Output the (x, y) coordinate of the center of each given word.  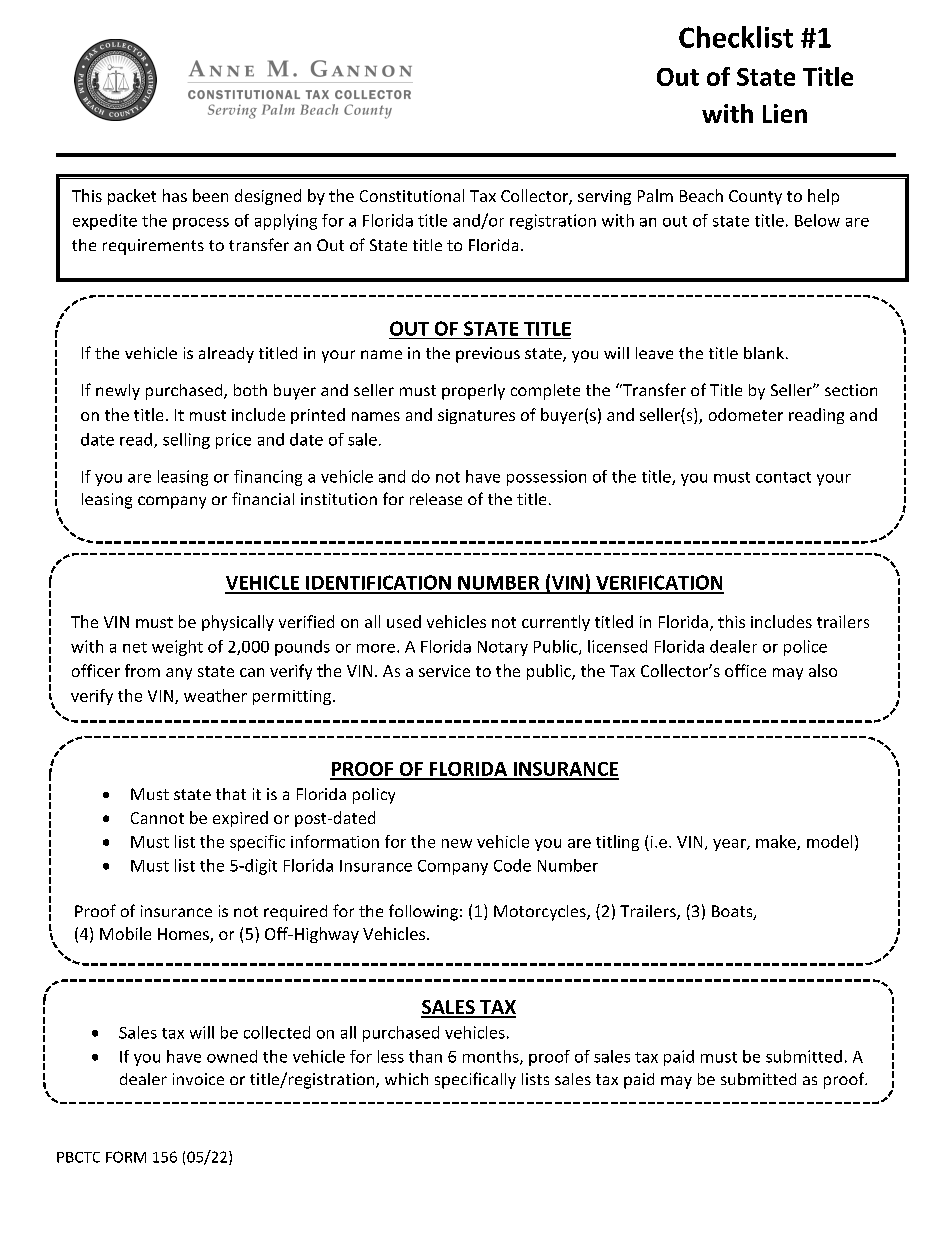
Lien (785, 113)
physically (238, 623)
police (805, 648)
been (210, 195)
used (404, 621)
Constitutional (412, 195)
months (492, 1057)
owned (232, 1056)
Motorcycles (541, 913)
